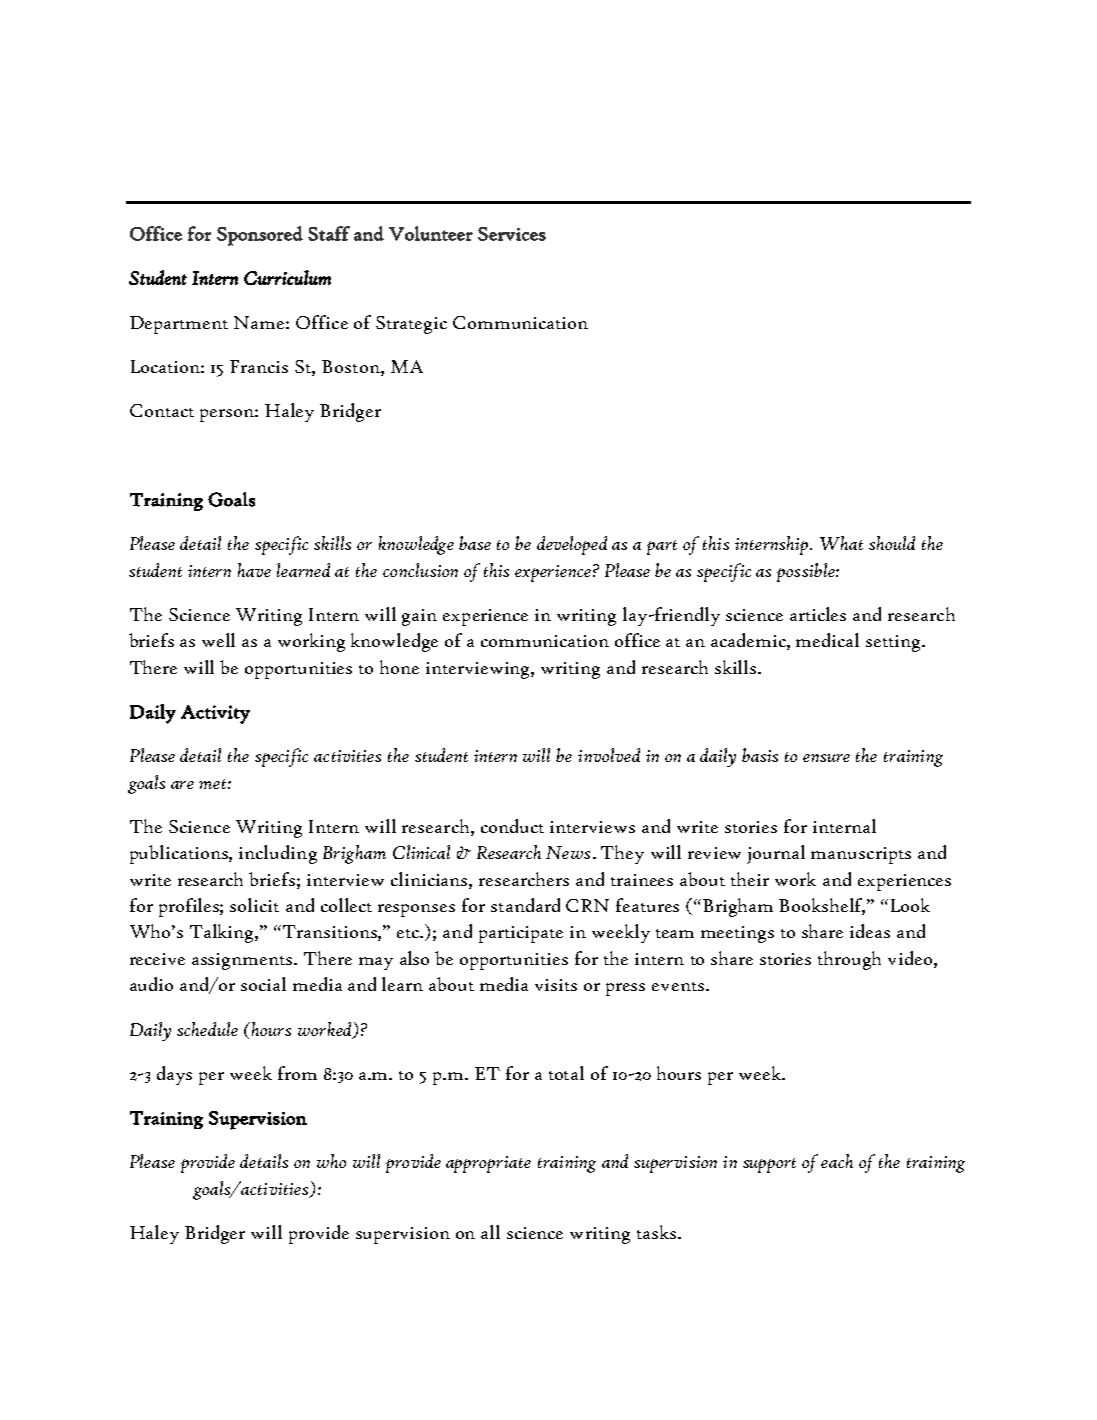 This screenshot has height=1420, width=1097. Describe the element at coordinates (215, 714) in the screenshot. I see `Activity` at that location.
